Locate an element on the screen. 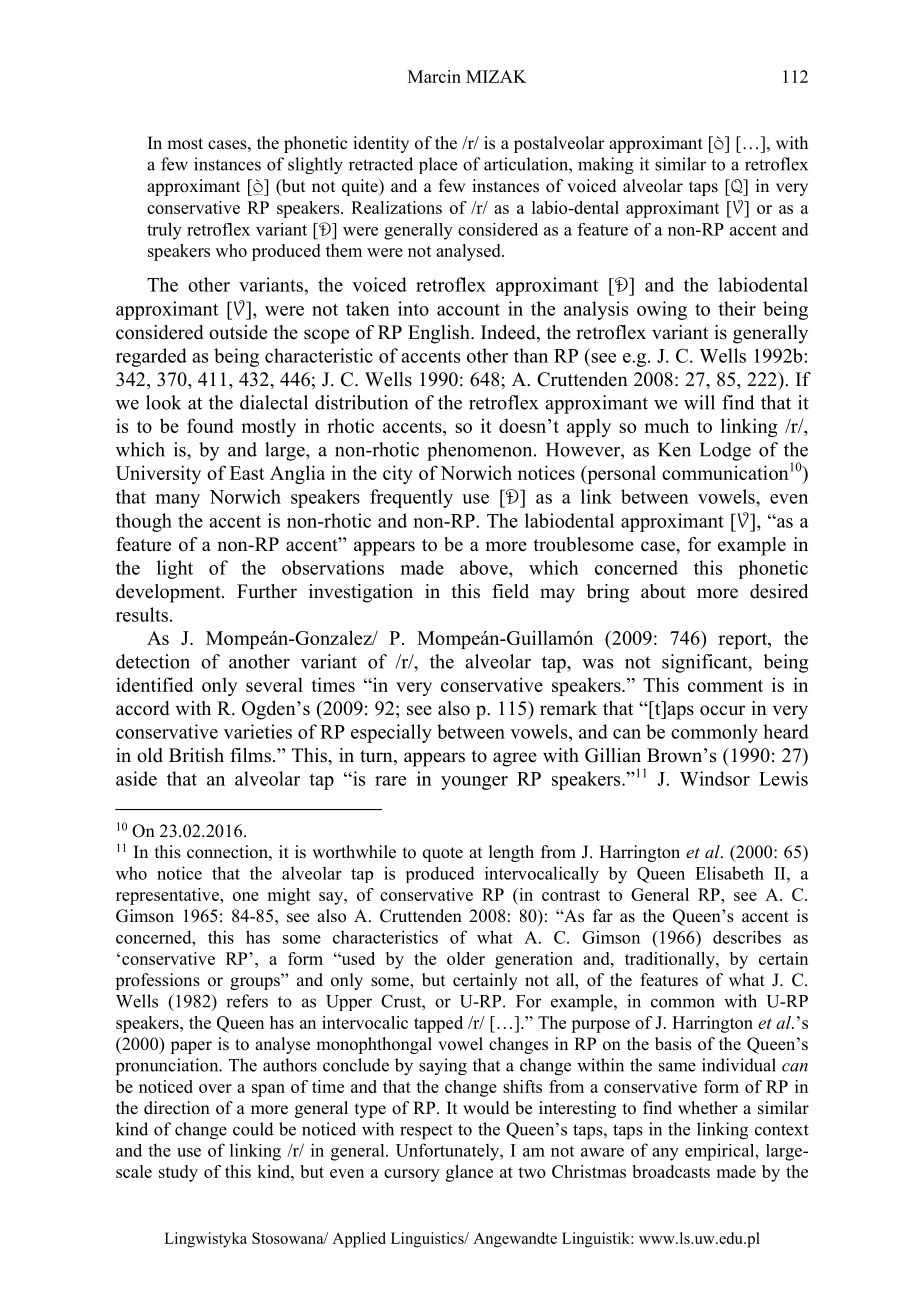 The width and height of the screenshot is (924, 1314). Marcin is located at coordinates (434, 76).
